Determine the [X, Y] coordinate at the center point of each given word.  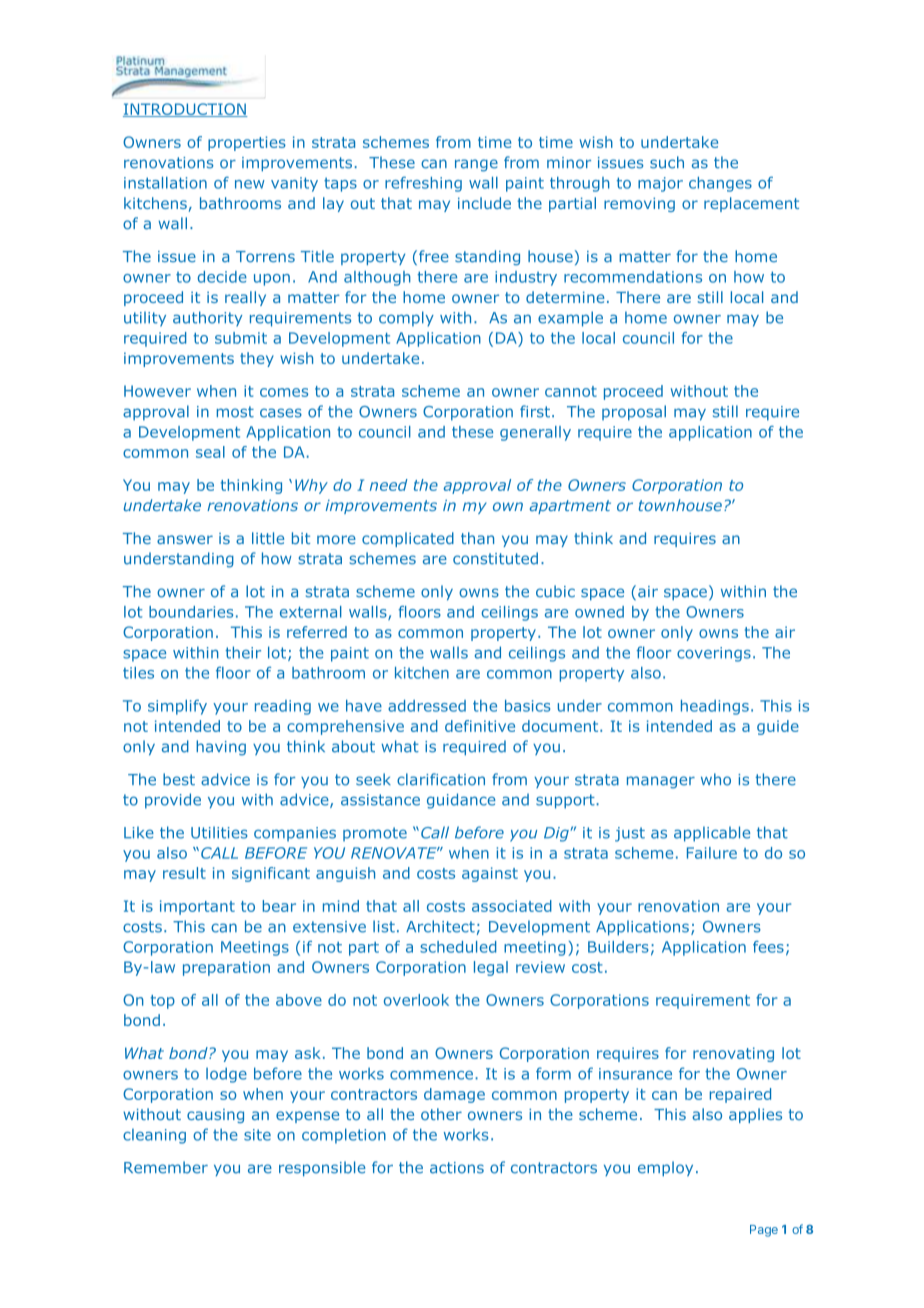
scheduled [458, 947]
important [197, 907]
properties [247, 143]
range [476, 165]
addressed [427, 706]
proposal [634, 413]
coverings [714, 654]
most [235, 412]
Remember [166, 1167]
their [243, 652]
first [535, 411]
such [667, 162]
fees [768, 947]
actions [457, 1168]
